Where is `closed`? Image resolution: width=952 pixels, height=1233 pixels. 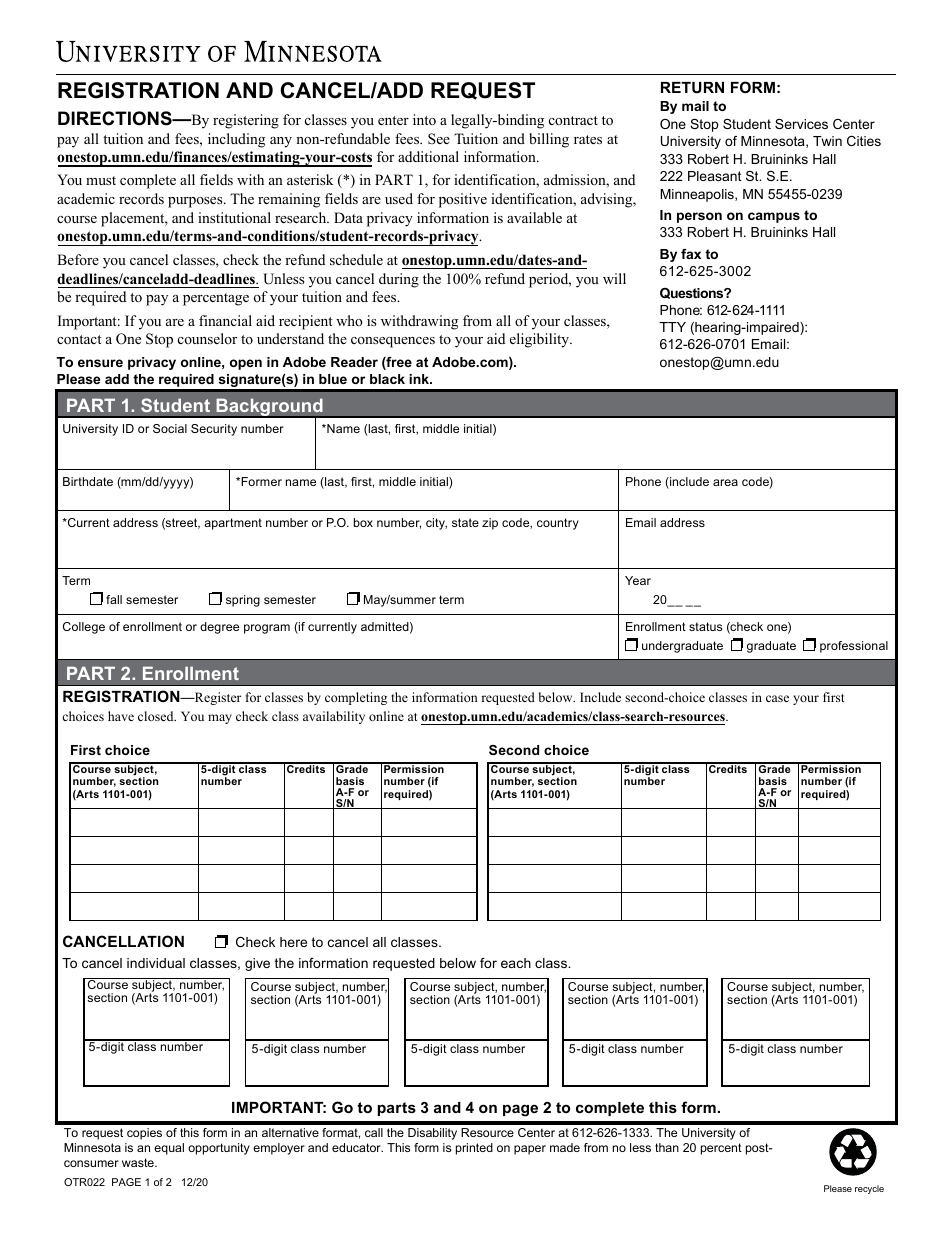
closed is located at coordinates (157, 716).
